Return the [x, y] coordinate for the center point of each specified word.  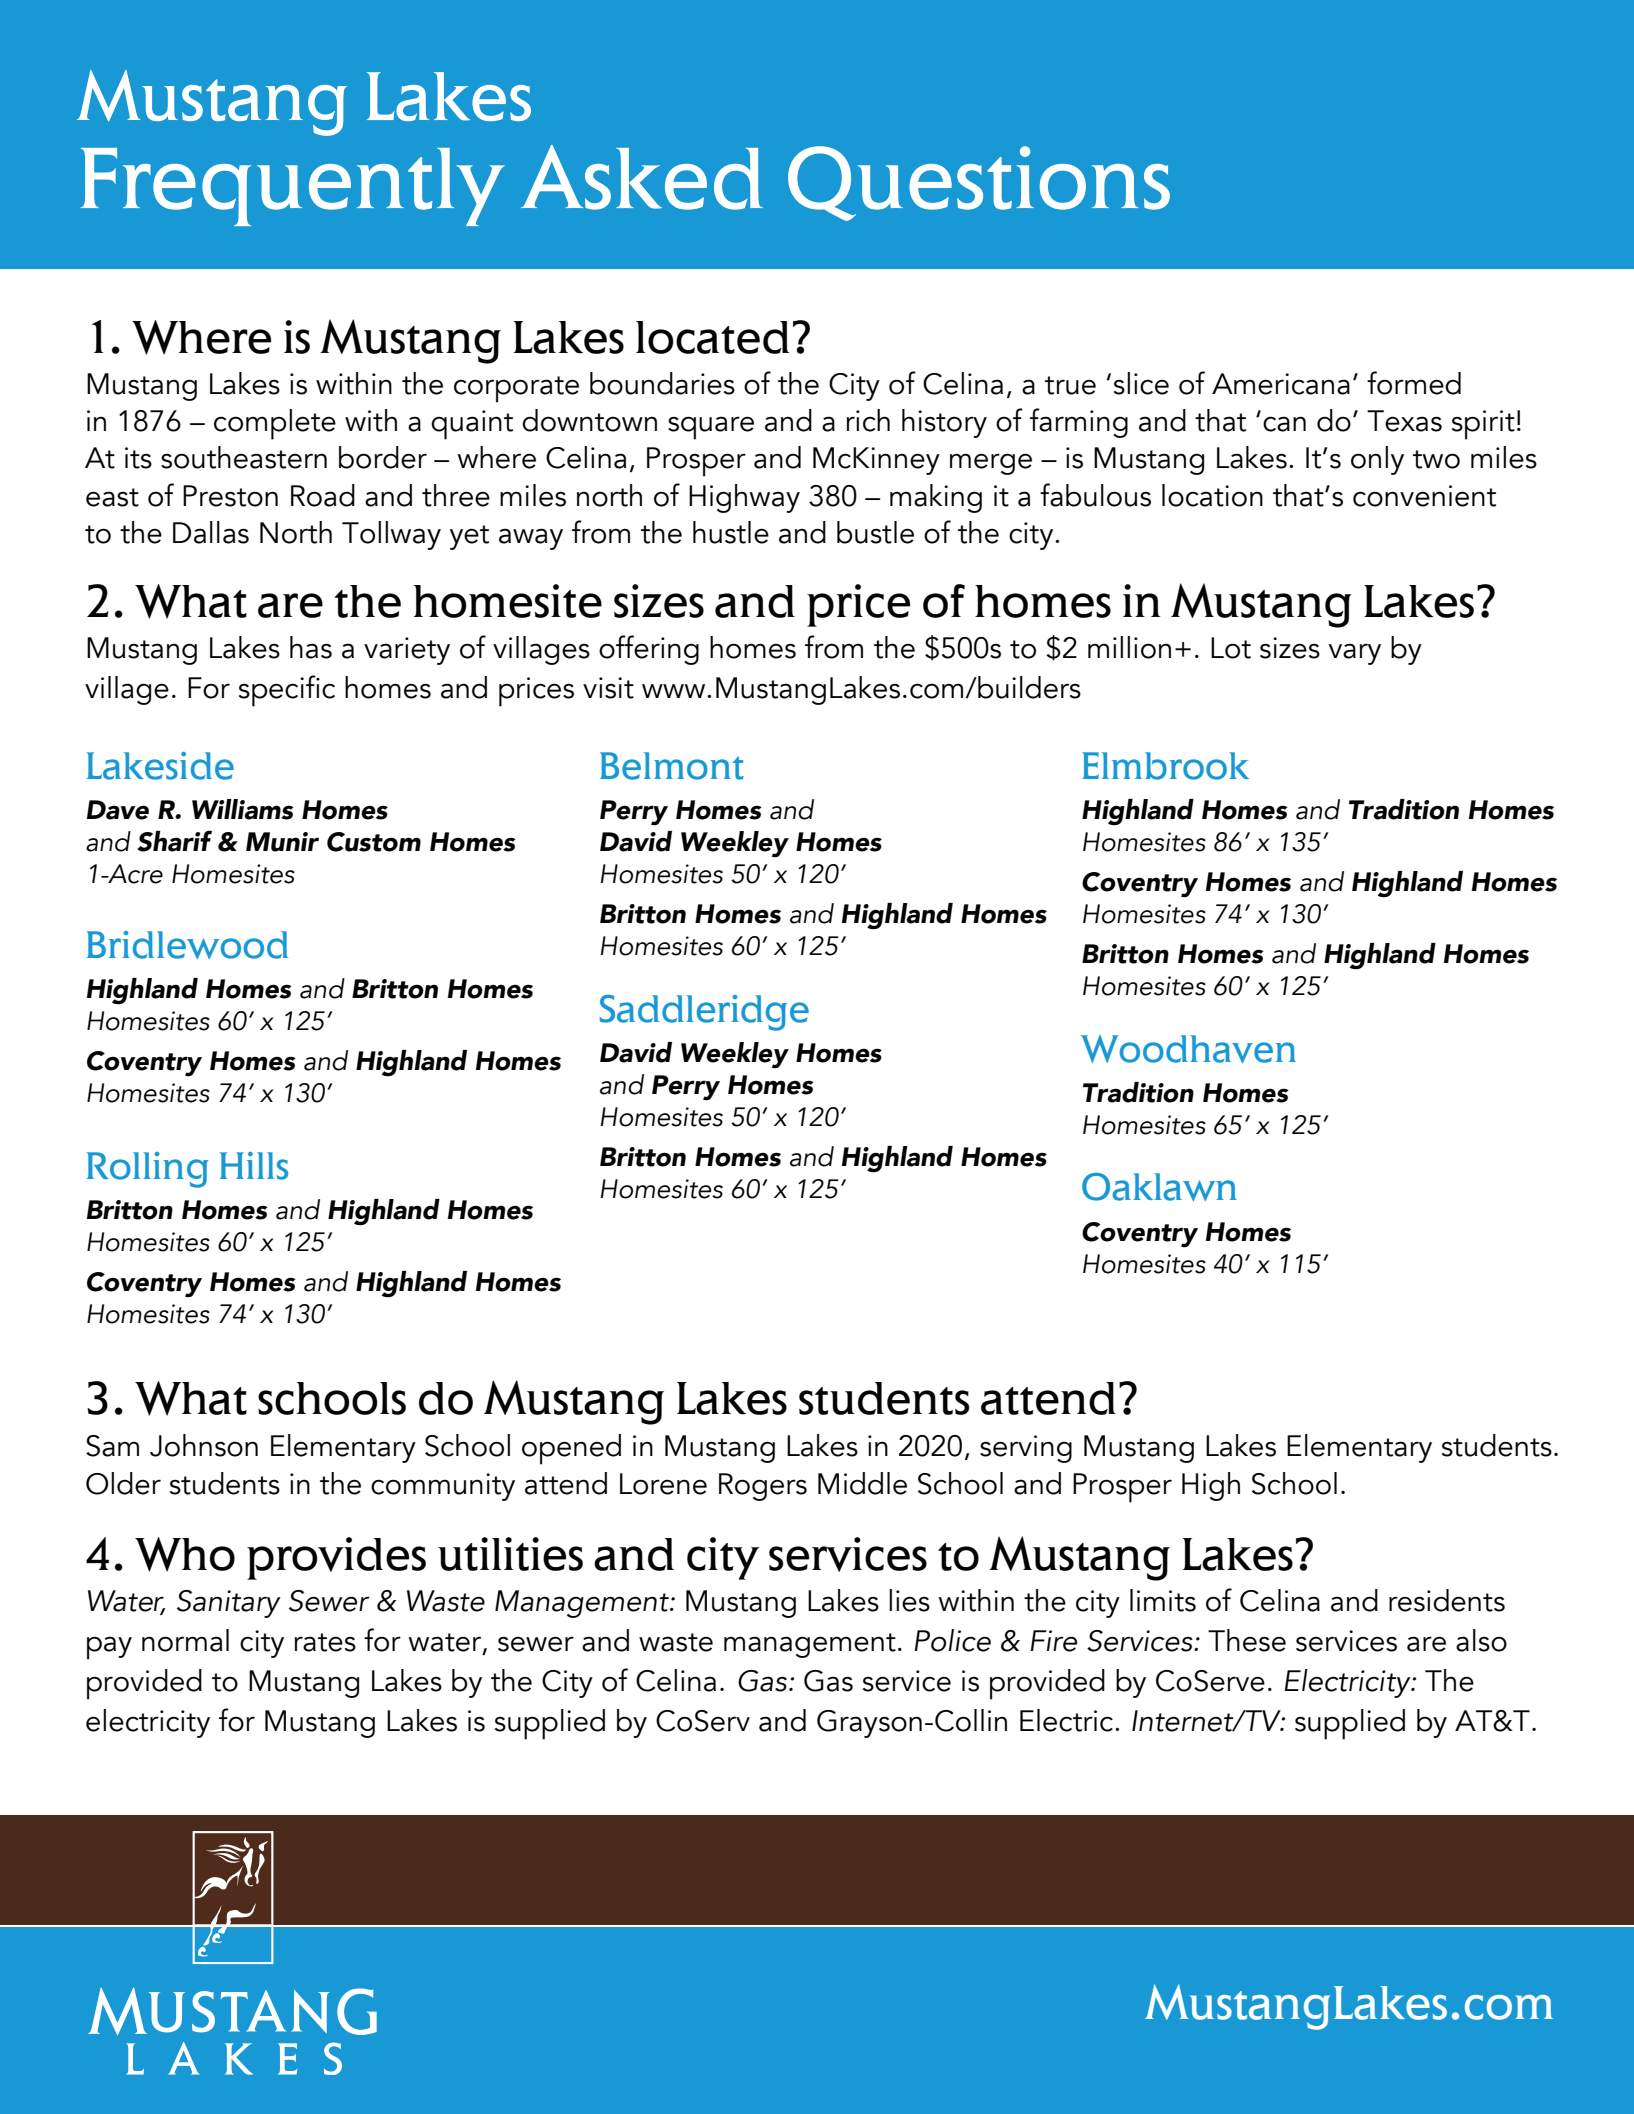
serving [1026, 1449]
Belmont [672, 766]
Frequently [293, 187]
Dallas [211, 532]
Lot [1231, 648]
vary [1355, 654]
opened [571, 1449]
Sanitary [229, 1604]
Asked [642, 177]
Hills [254, 1166]
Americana [1281, 384]
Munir [282, 842]
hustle [731, 532]
